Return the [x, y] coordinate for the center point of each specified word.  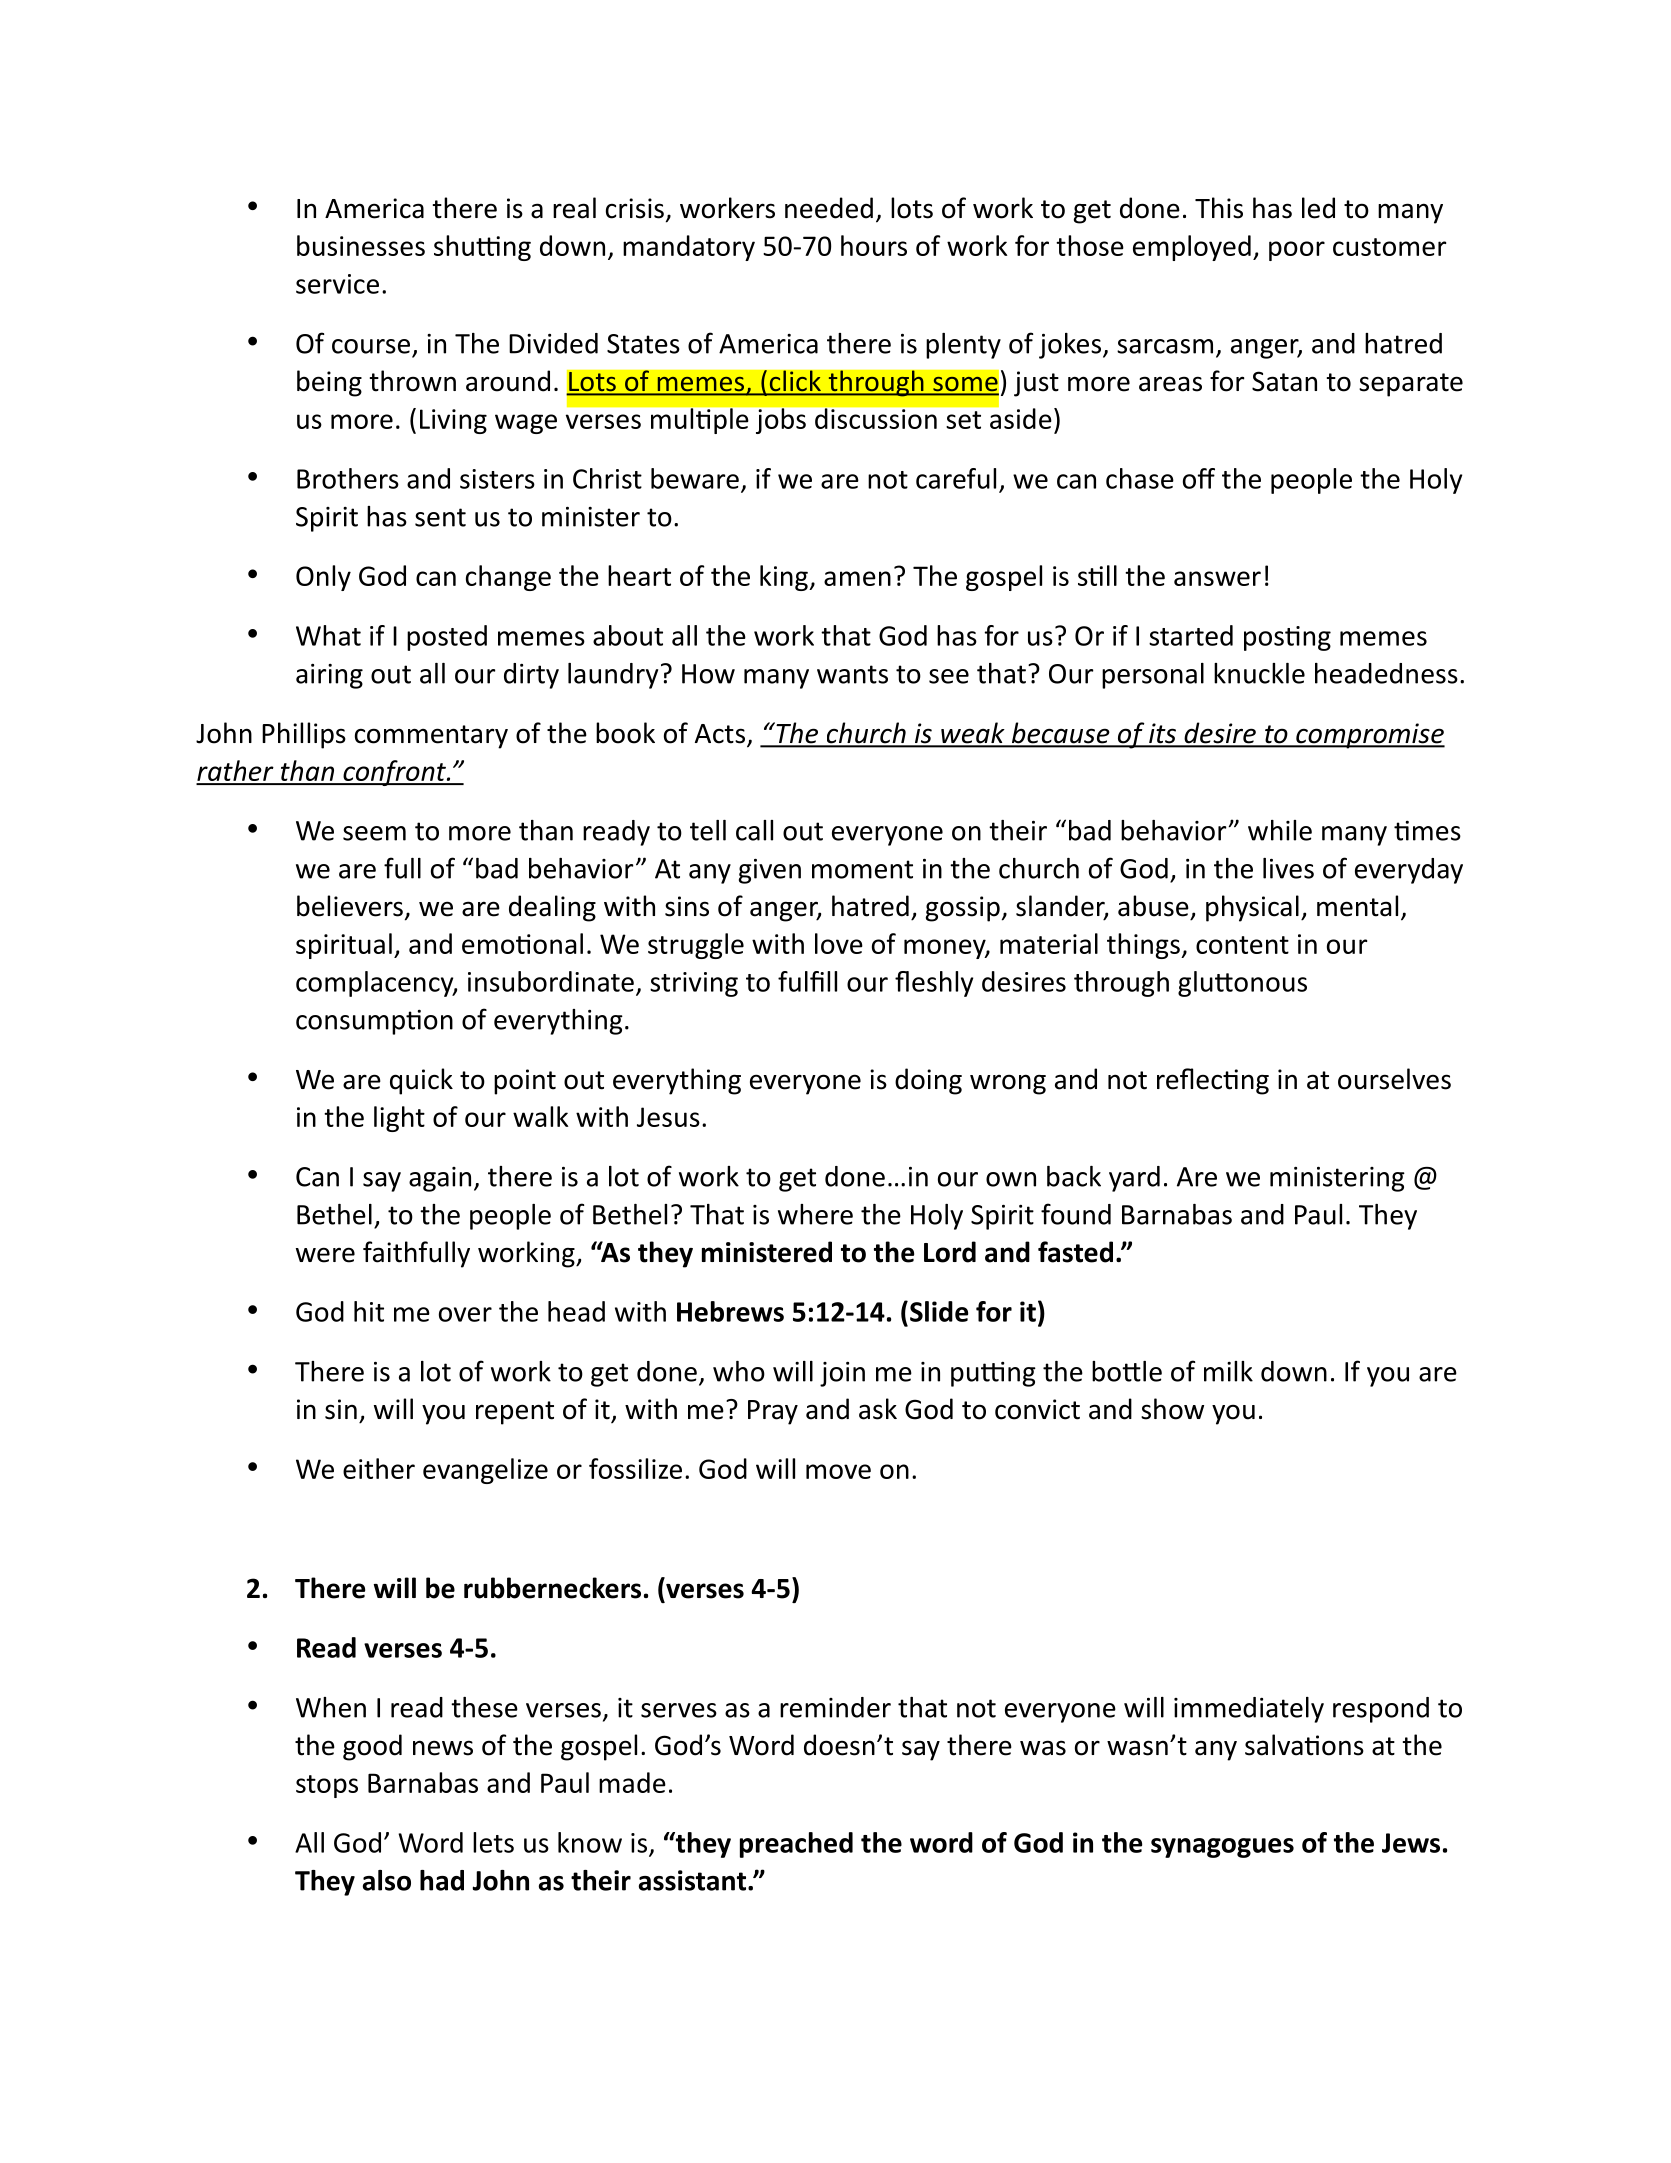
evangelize [485, 1471]
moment [862, 869]
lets [493, 1842]
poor [1297, 251]
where [815, 1214]
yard [1134, 1179]
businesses [361, 245]
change [508, 578]
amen [857, 578]
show [1172, 1409]
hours [874, 245]
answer [1217, 578]
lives [1288, 868]
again [440, 1179]
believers [350, 906]
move [838, 1471]
